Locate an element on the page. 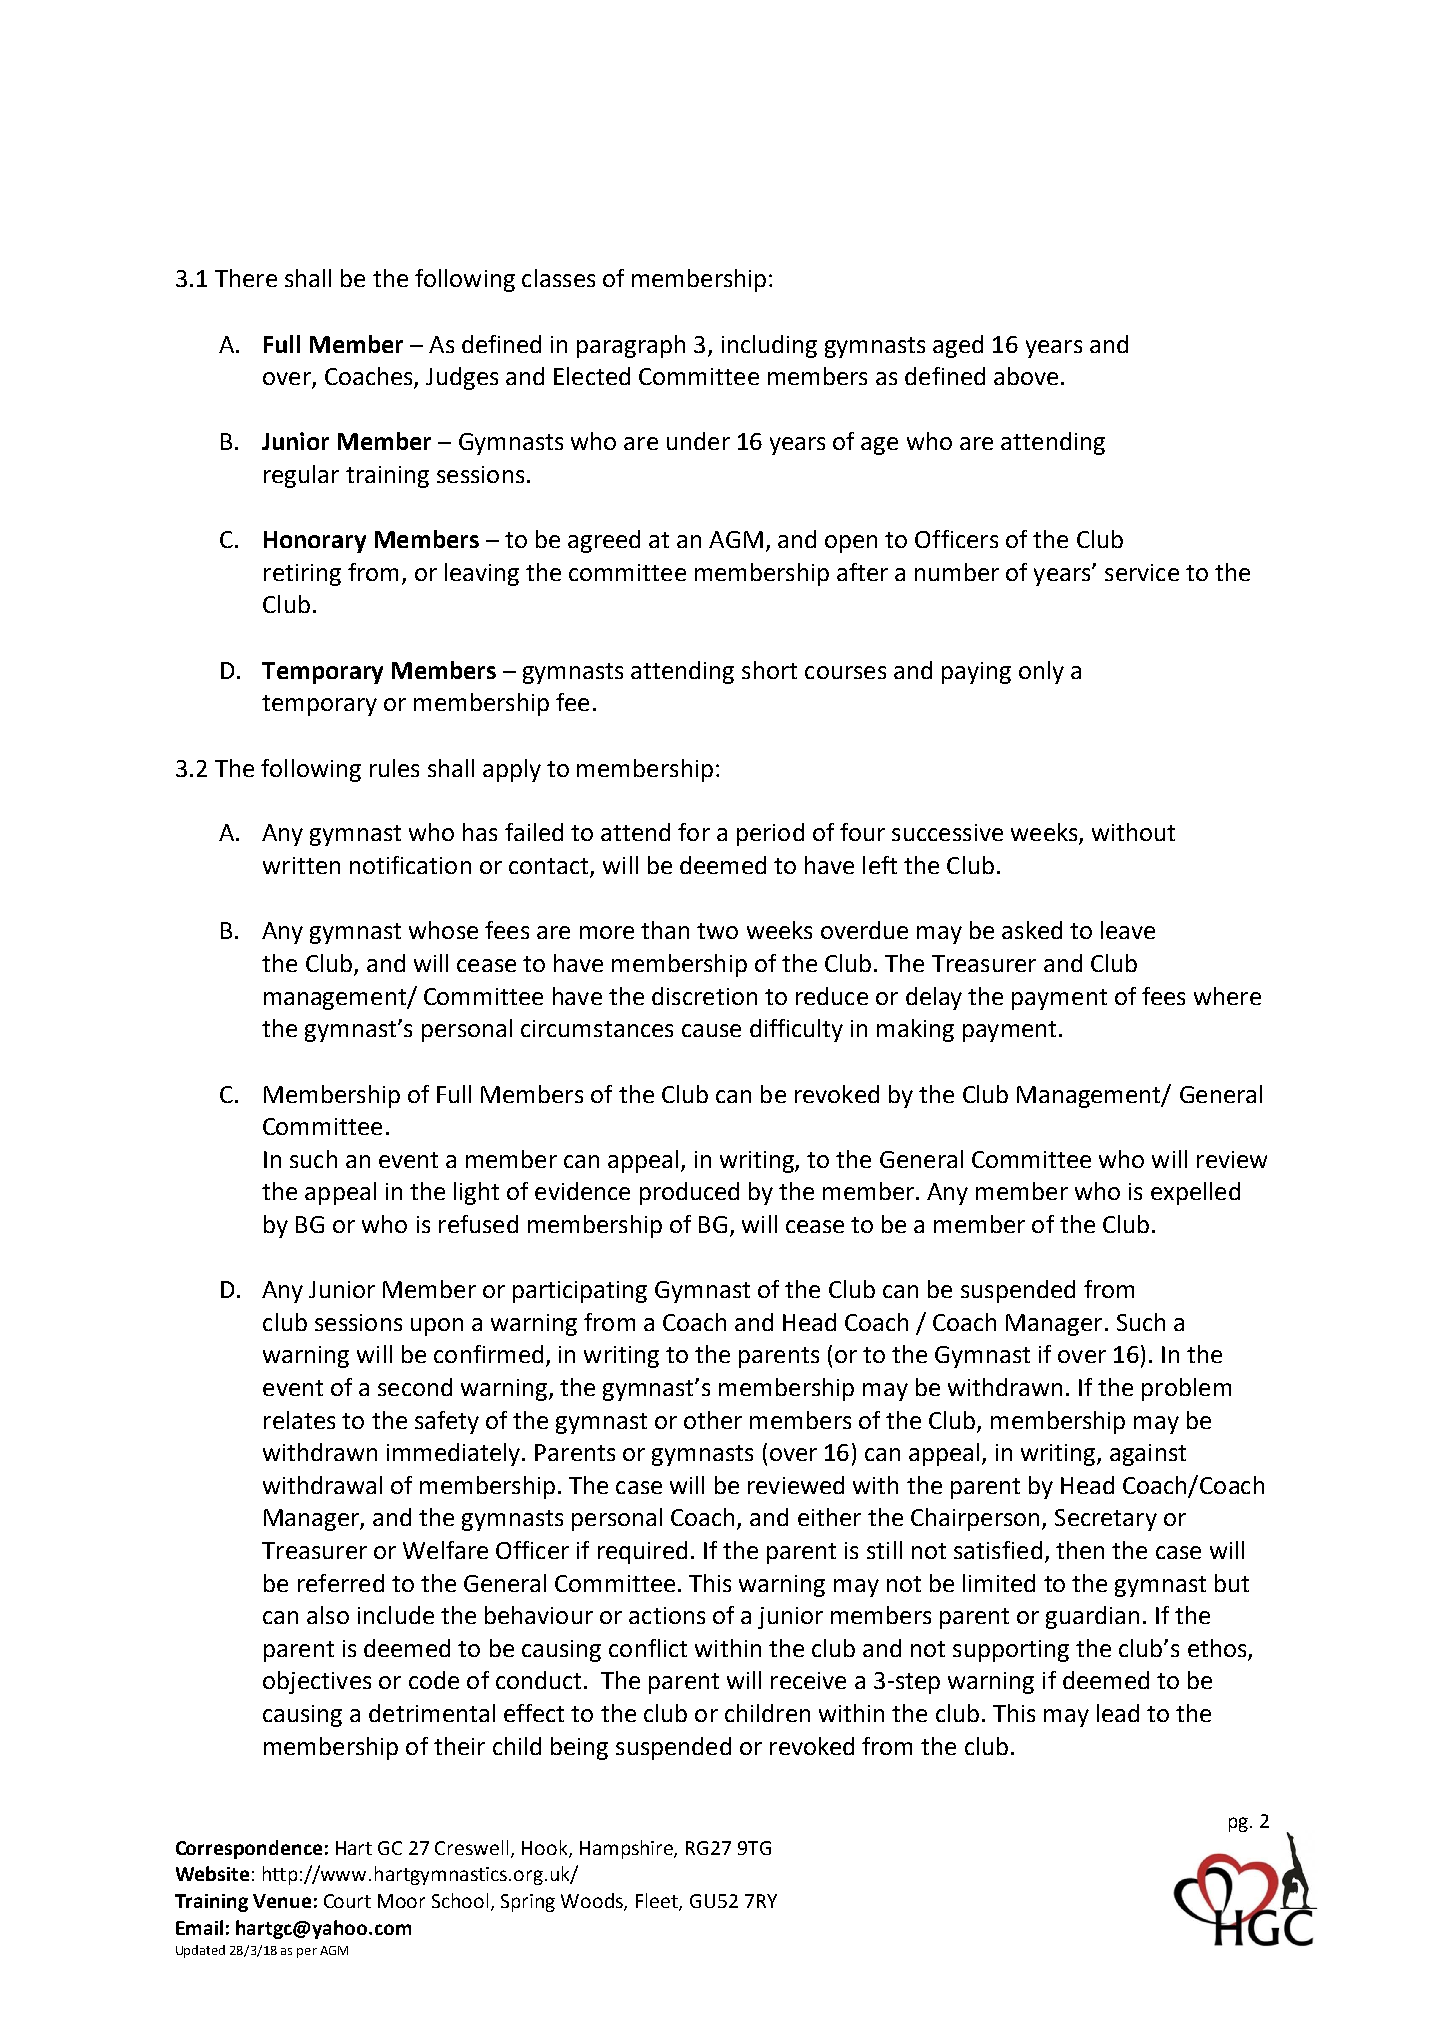 The width and height of the document is (1445, 2044). including is located at coordinates (769, 346).
